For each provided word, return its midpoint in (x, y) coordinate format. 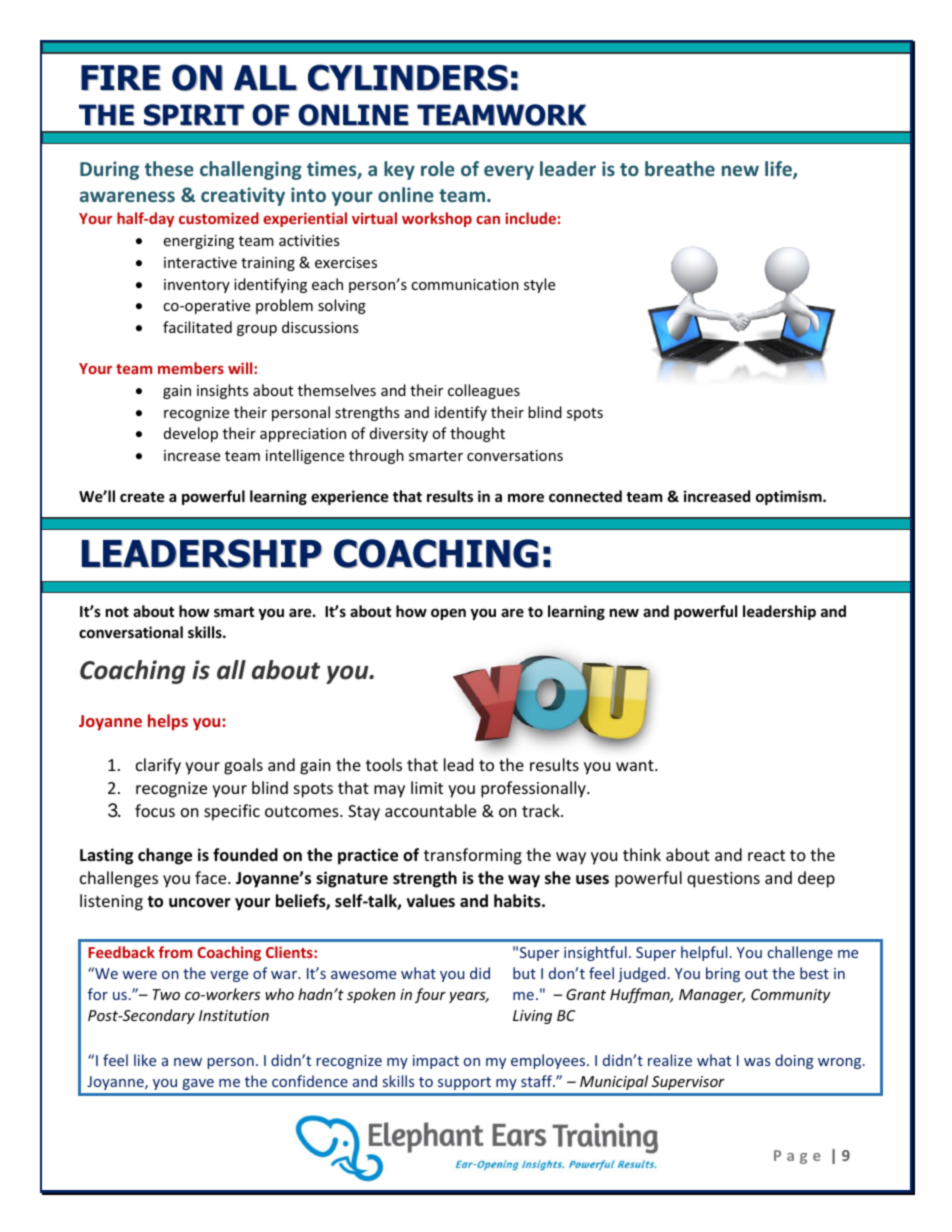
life (779, 170)
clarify (158, 766)
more (526, 497)
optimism (790, 497)
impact (436, 1062)
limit (427, 787)
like (145, 1060)
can (488, 220)
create (142, 497)
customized (219, 218)
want (636, 765)
